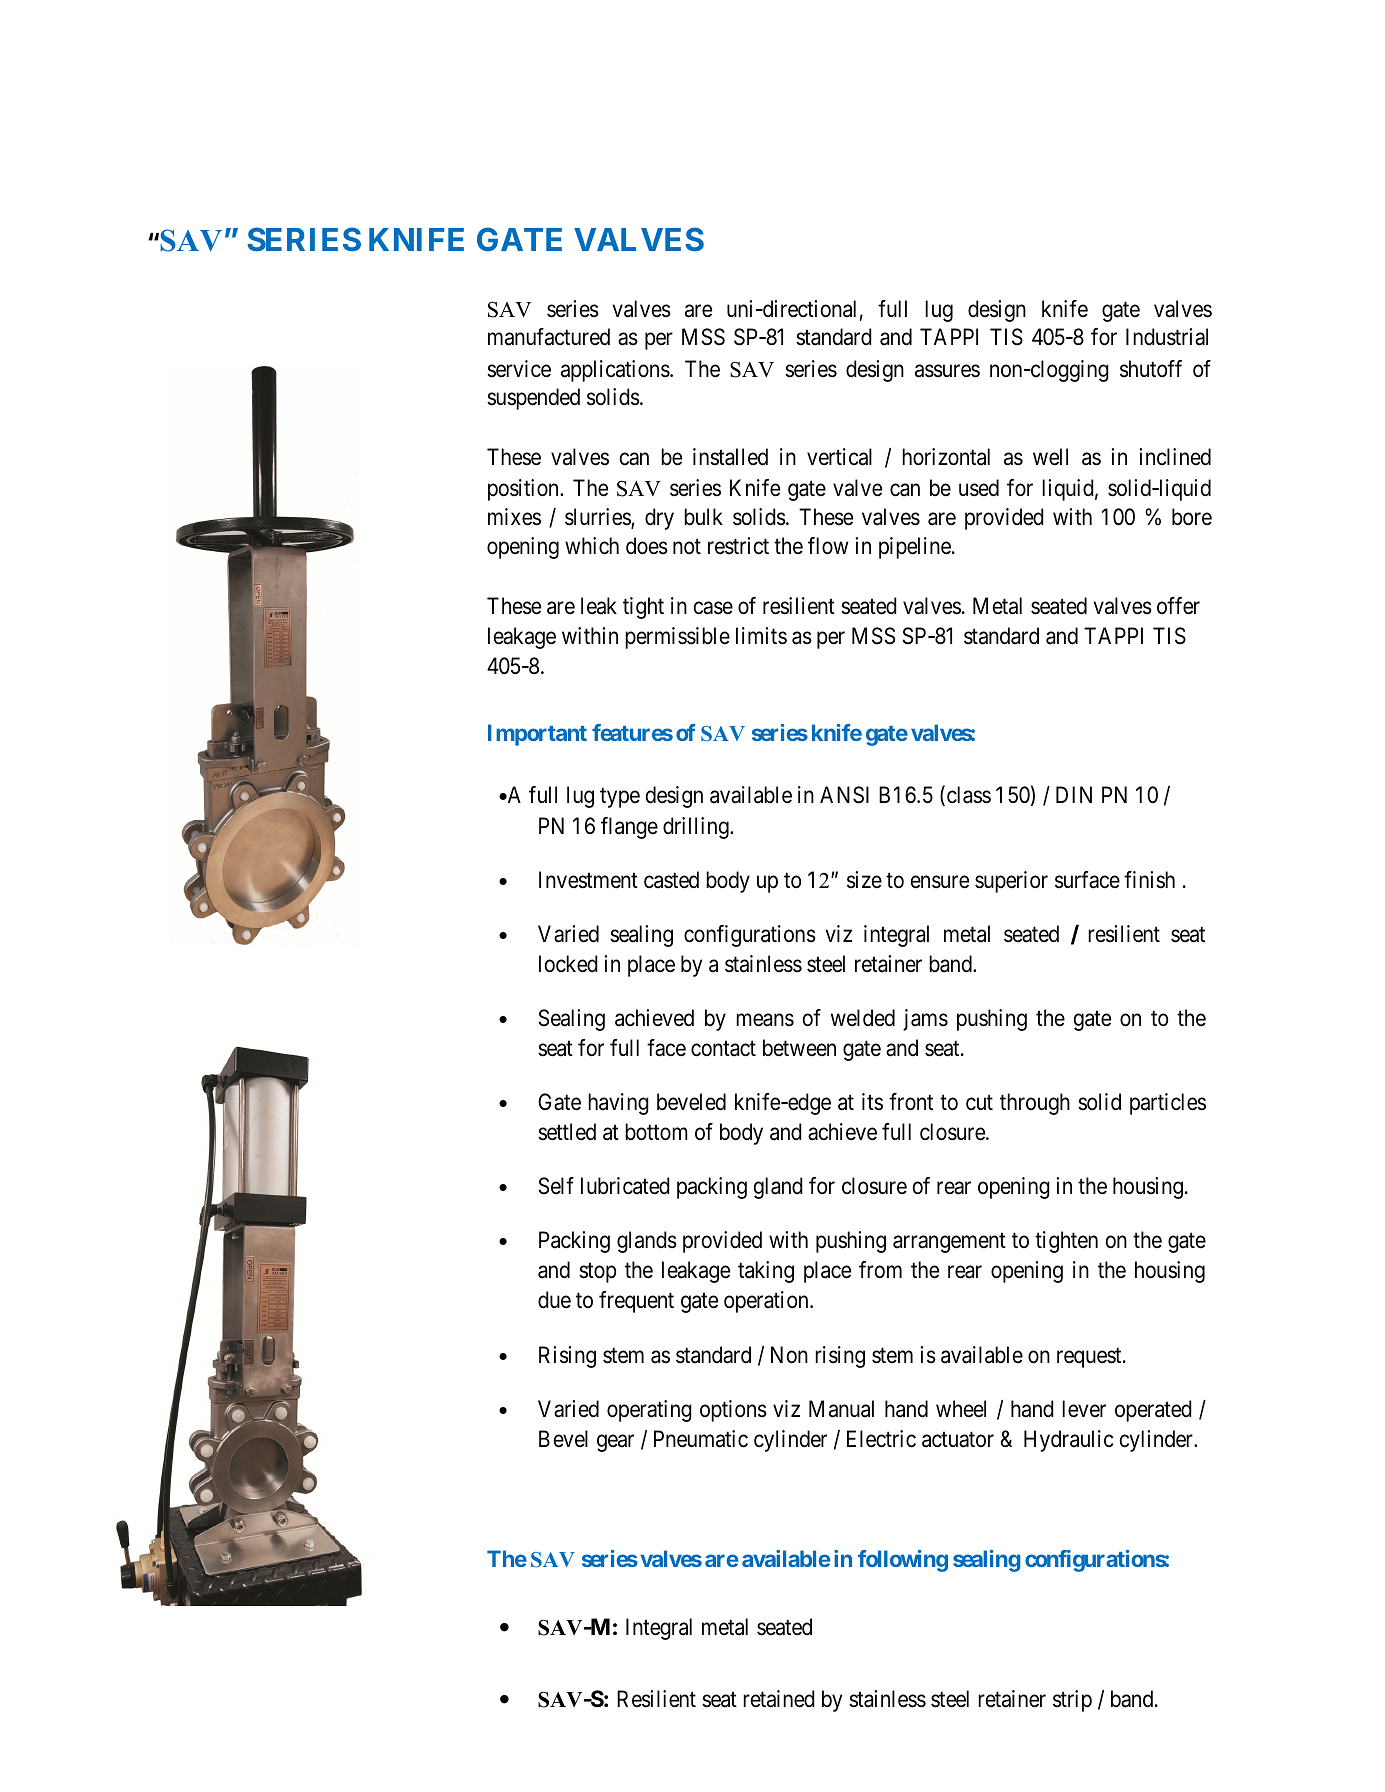 This page has height=1792, width=1385. Describe the element at coordinates (1090, 1357) in the page. I see `request` at that location.
